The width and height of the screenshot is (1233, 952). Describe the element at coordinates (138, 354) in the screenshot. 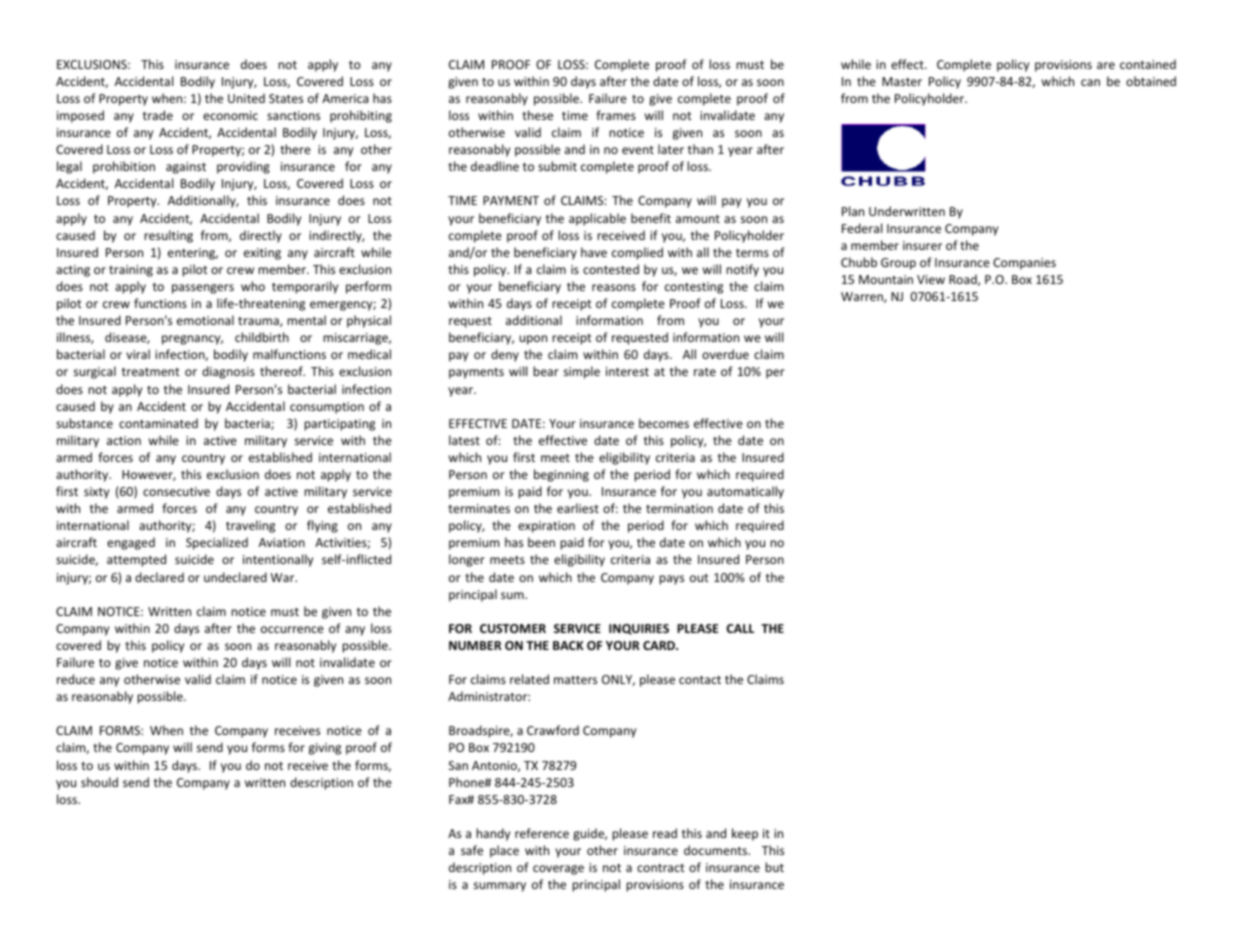

I see `viral` at that location.
